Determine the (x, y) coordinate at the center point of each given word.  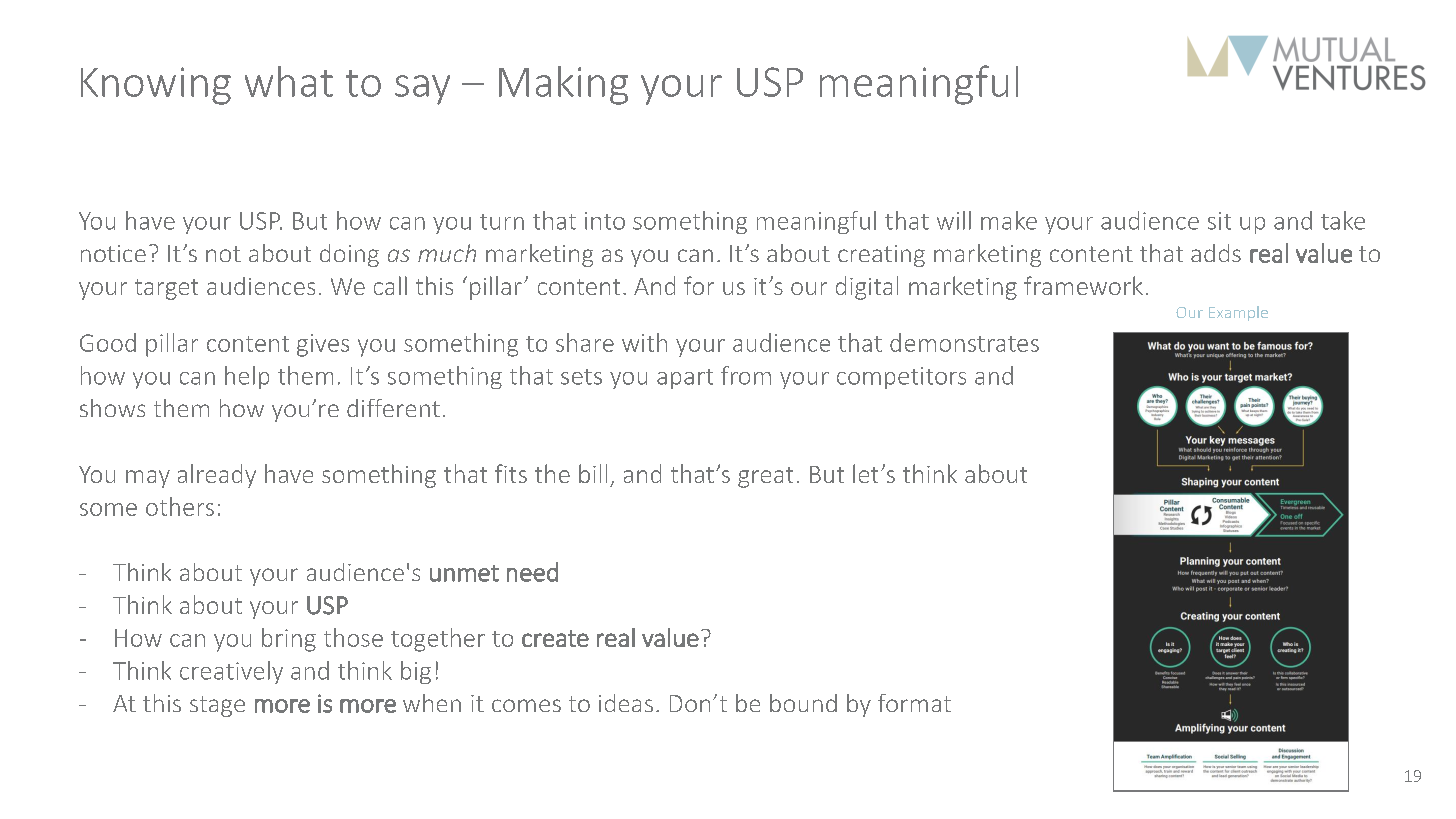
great (765, 477)
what (289, 81)
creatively (231, 672)
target (166, 289)
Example (1238, 313)
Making (563, 85)
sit (1219, 221)
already (217, 476)
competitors (901, 378)
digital (867, 288)
